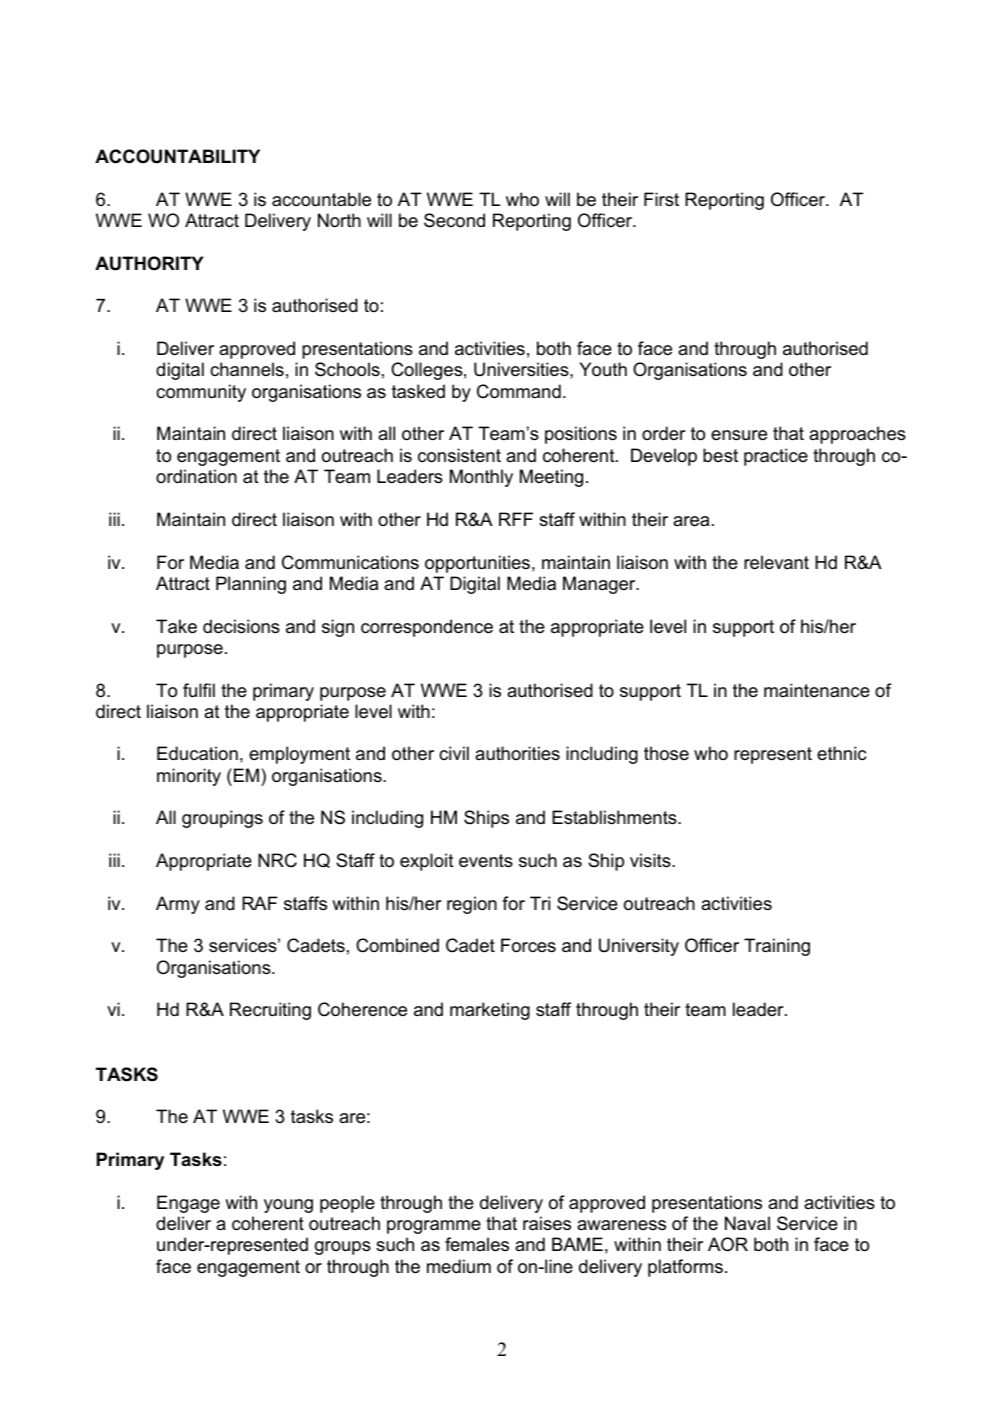 The width and height of the screenshot is (1004, 1420). Describe the element at coordinates (519, 391) in the screenshot. I see `Command` at that location.
